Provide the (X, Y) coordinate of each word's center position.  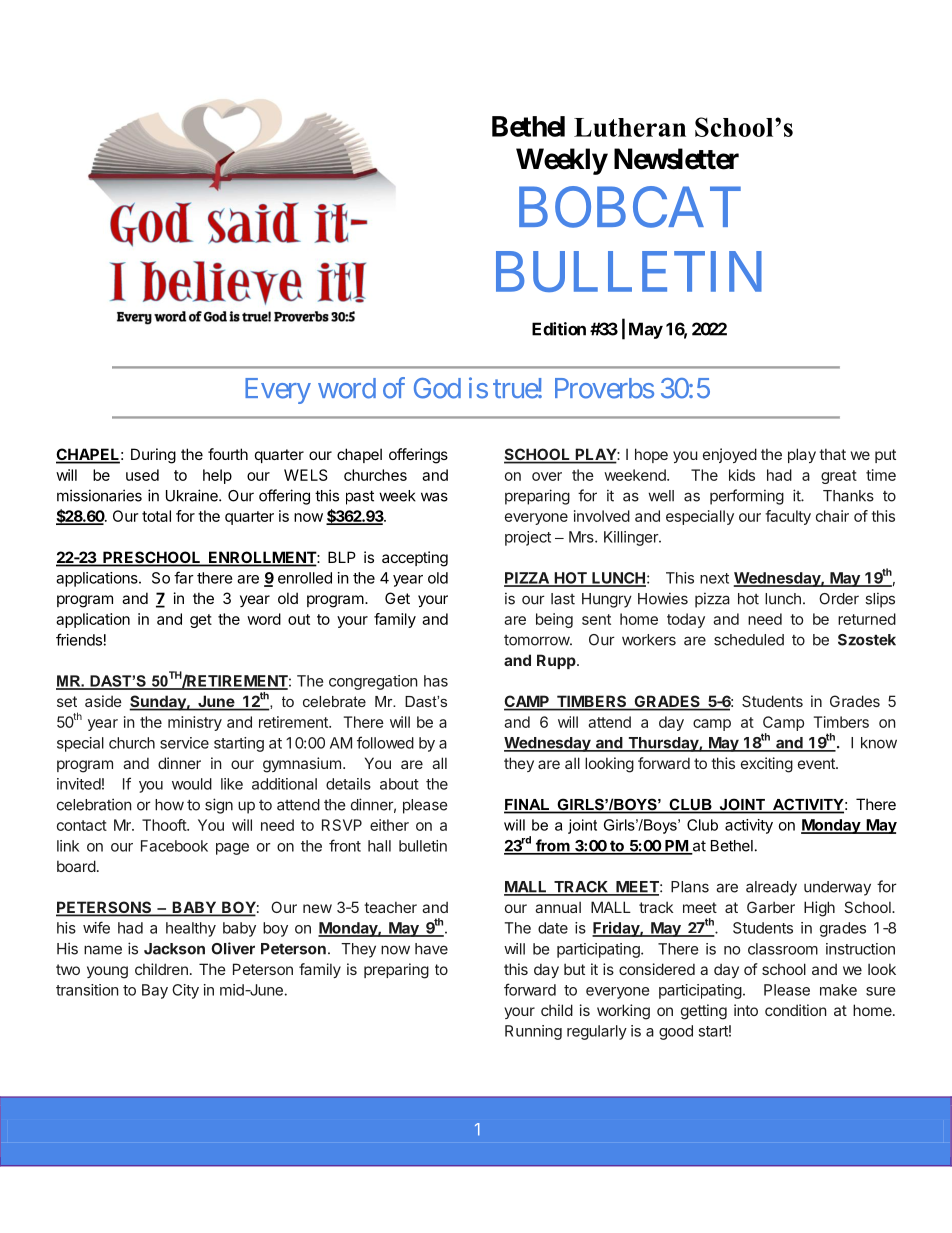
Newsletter (676, 159)
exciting (767, 765)
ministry (195, 723)
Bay (155, 991)
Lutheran (630, 127)
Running (533, 1032)
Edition (559, 329)
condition (796, 1010)
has (436, 681)
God (437, 388)
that (832, 454)
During (153, 456)
